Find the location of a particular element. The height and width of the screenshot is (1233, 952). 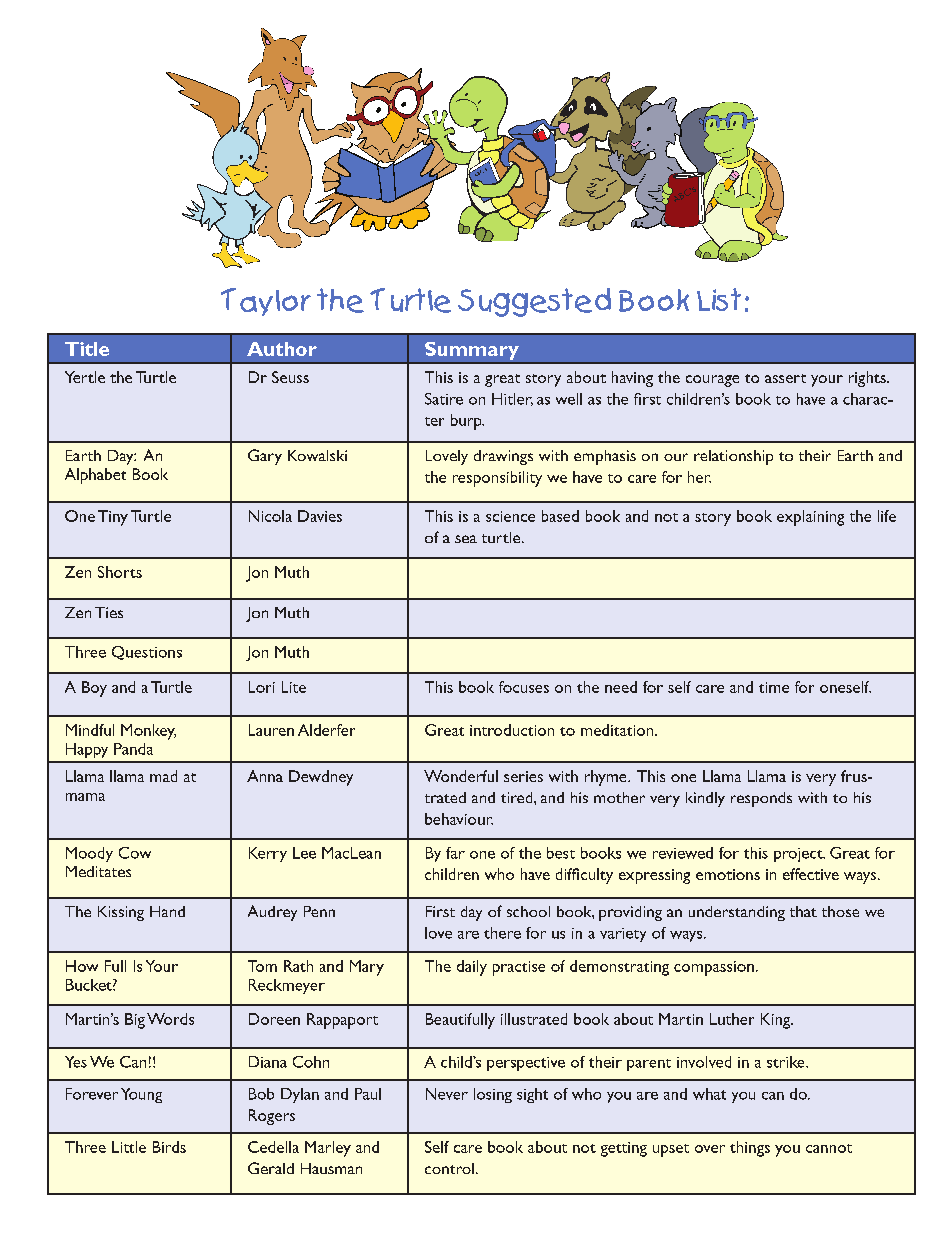

far is located at coordinates (455, 853).
